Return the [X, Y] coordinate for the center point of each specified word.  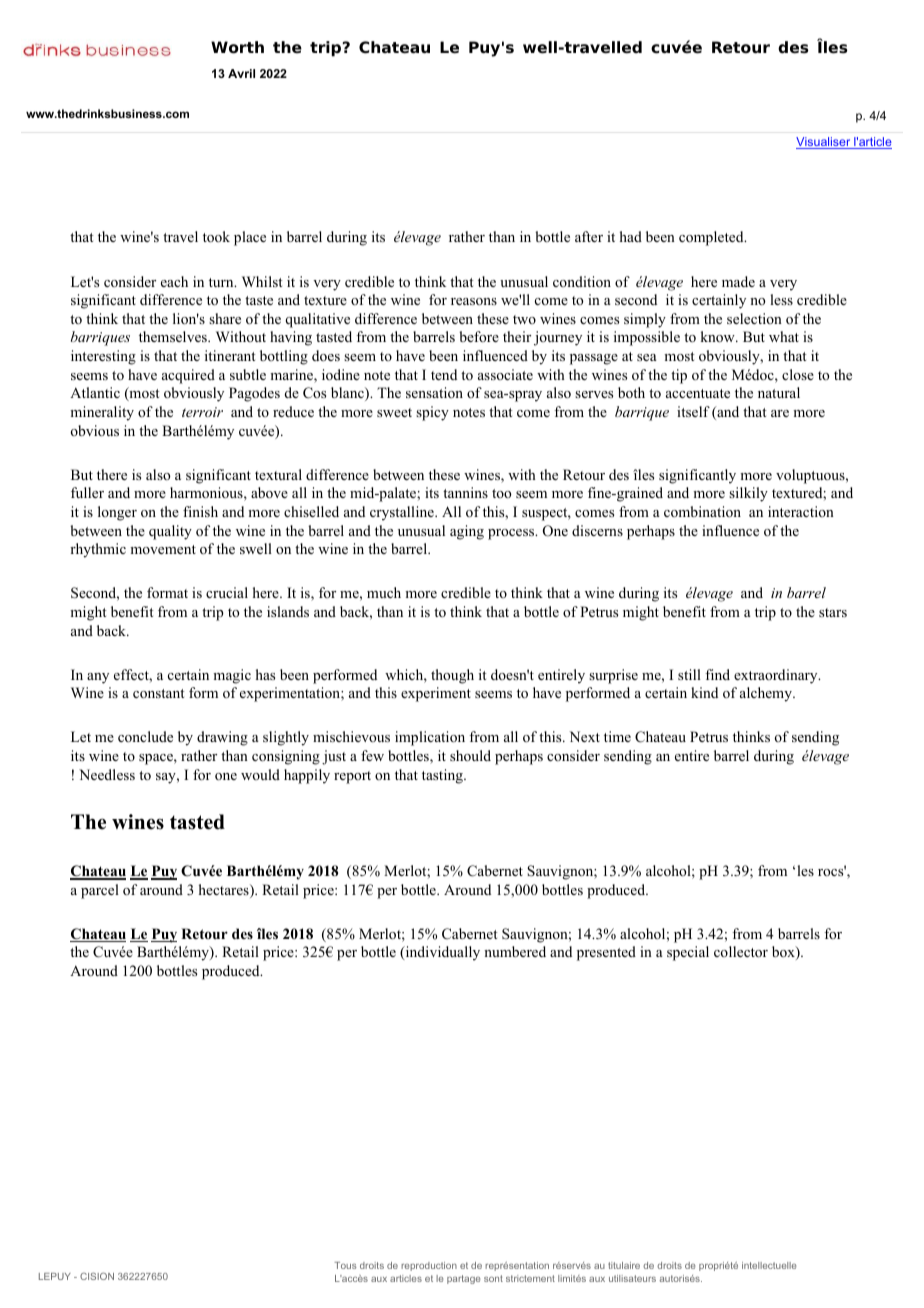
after [589, 236]
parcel [100, 891]
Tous [346, 1265]
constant [159, 694]
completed [712, 238]
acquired [188, 376]
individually [441, 953]
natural [779, 392]
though [452, 676]
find [717, 674]
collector [741, 952]
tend [444, 374]
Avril [241, 73]
